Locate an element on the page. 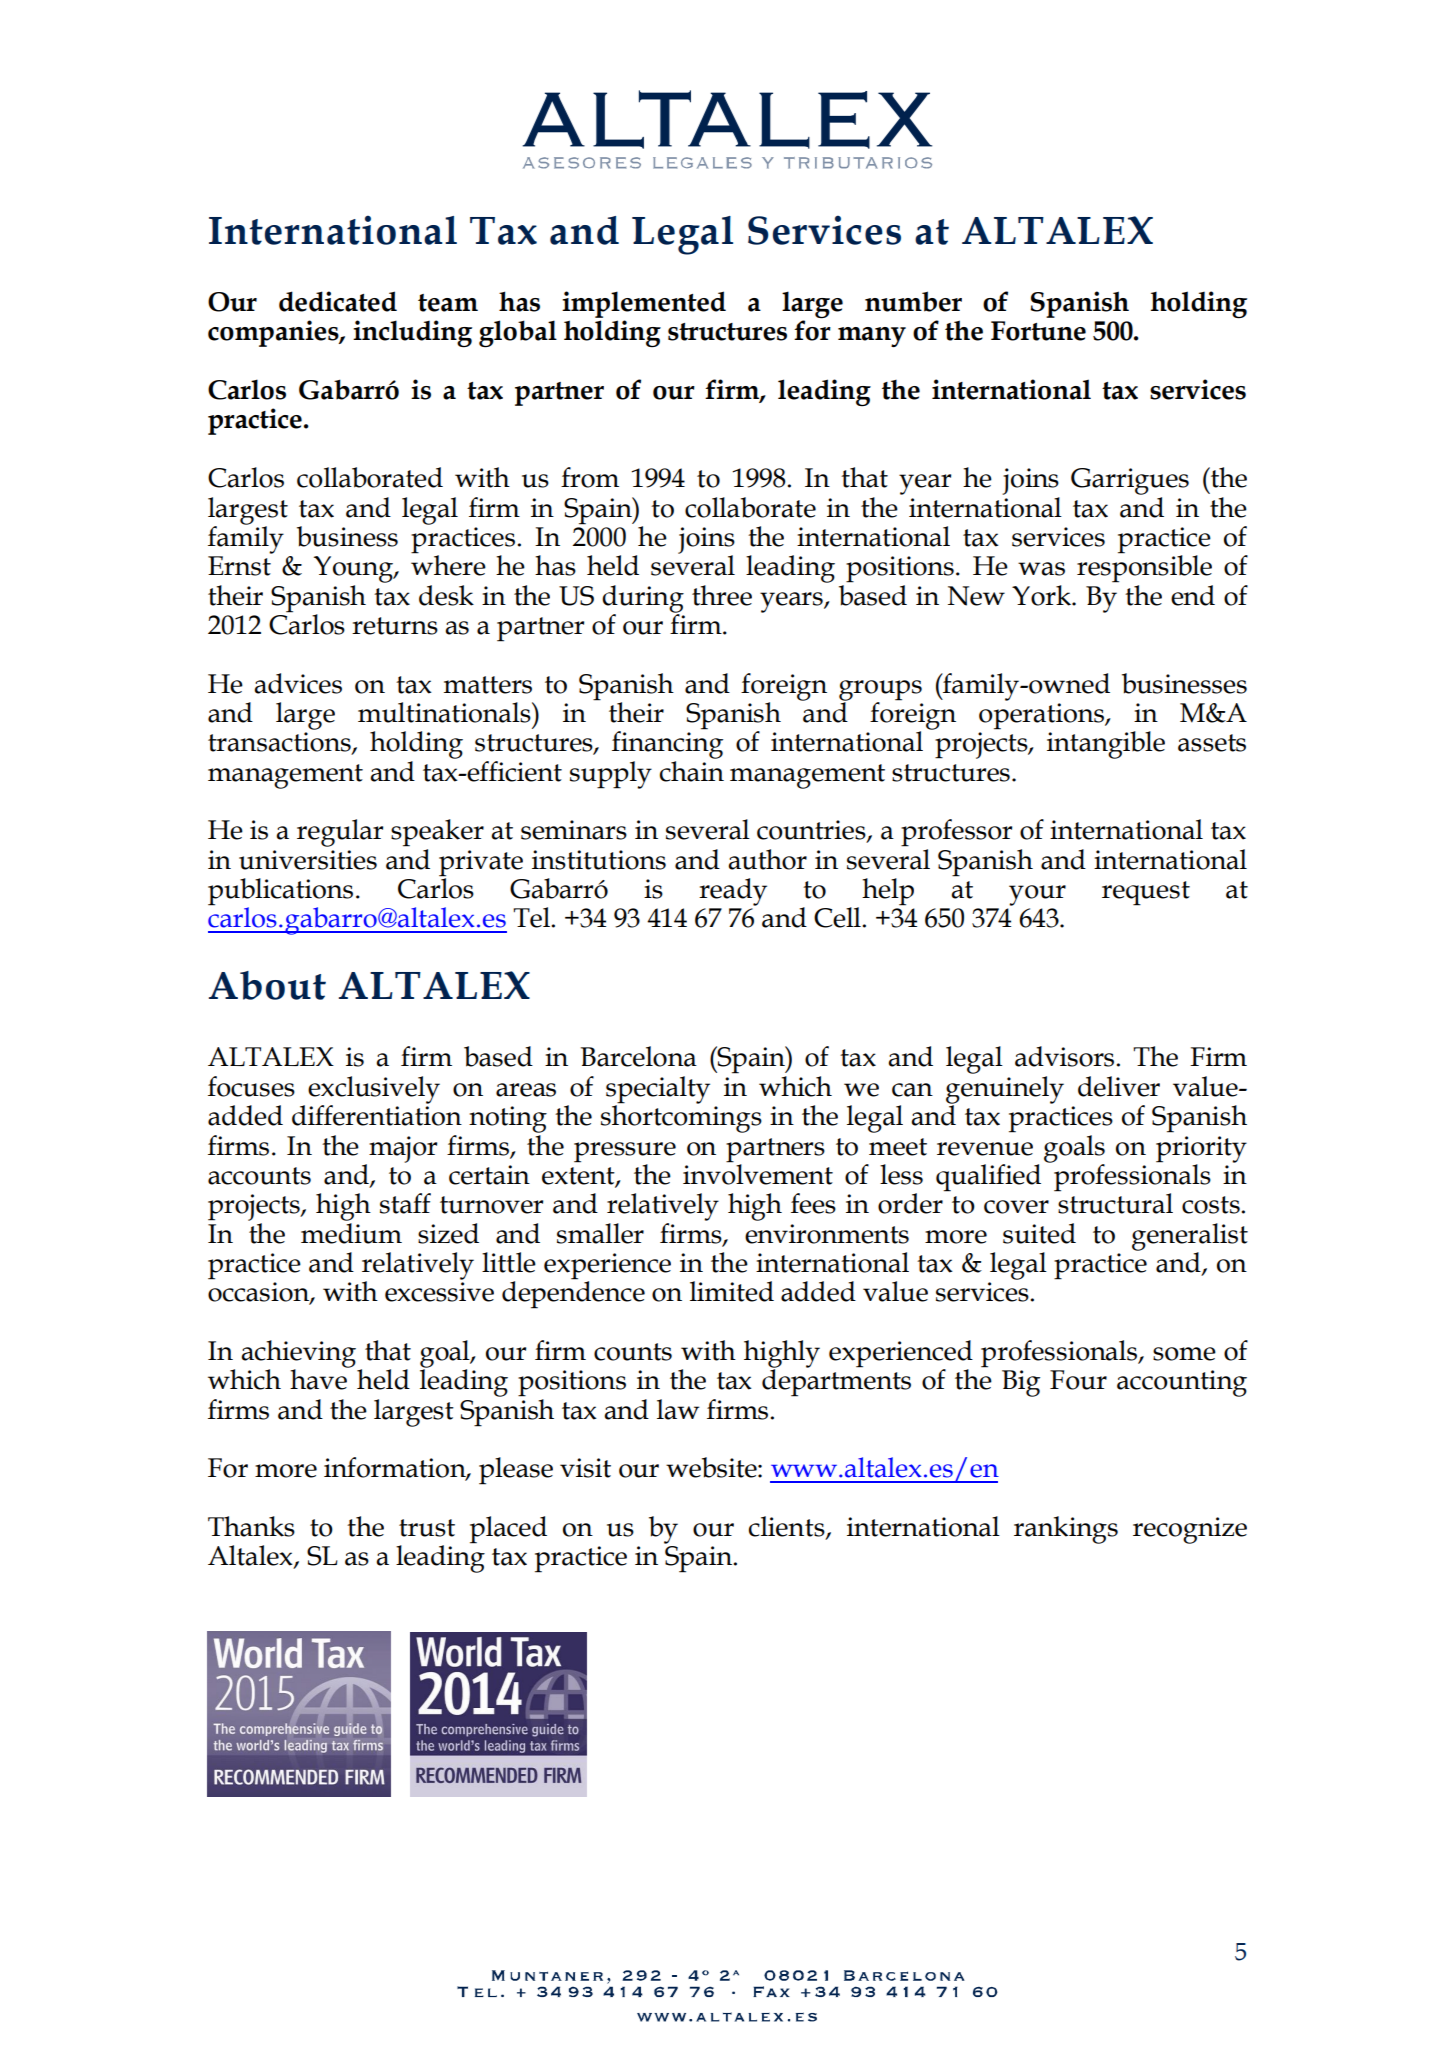 This document has width=1455, height=2059. returns is located at coordinates (395, 626).
